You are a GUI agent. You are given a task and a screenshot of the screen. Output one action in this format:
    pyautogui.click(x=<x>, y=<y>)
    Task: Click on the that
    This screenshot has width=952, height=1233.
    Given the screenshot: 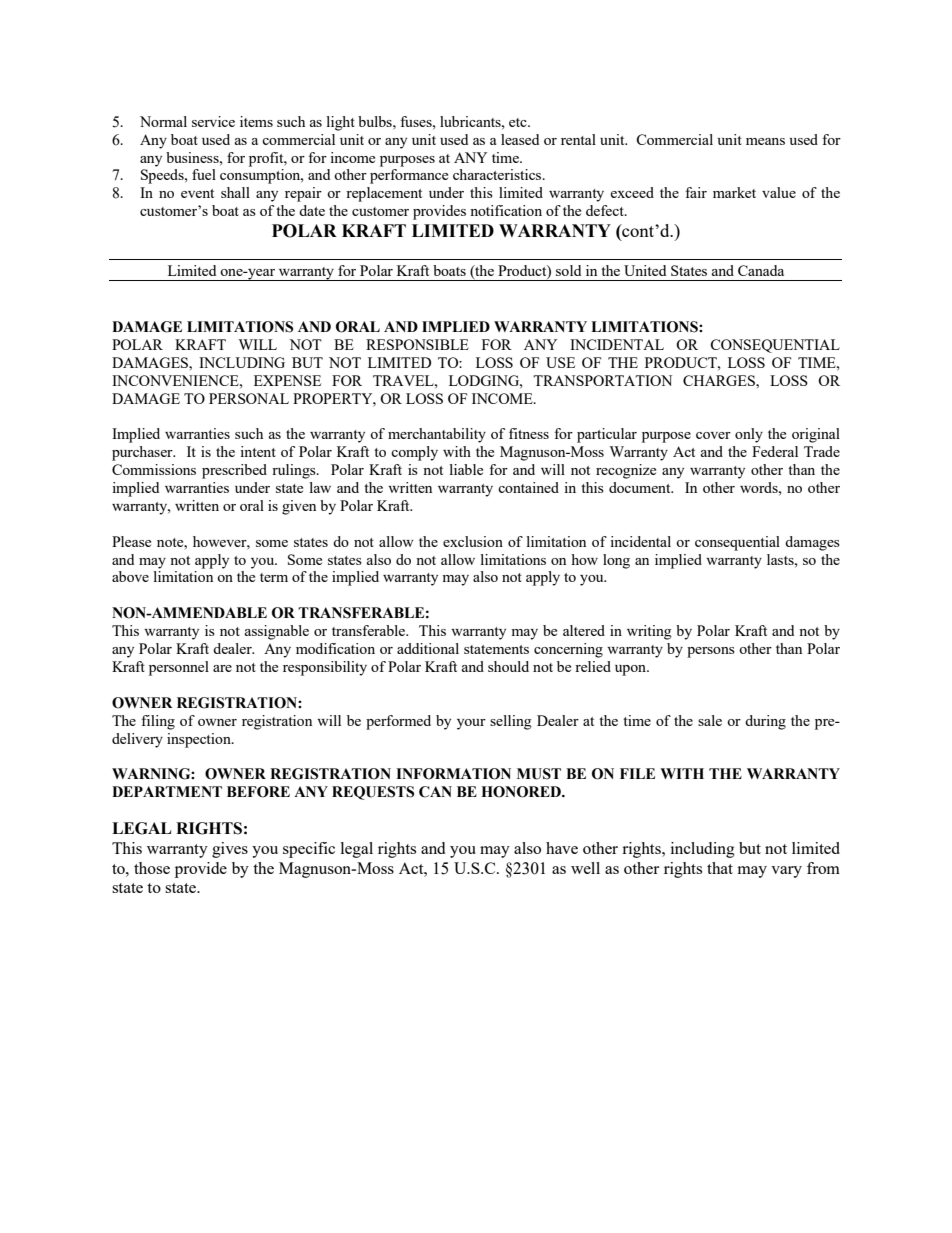 What is the action you would take?
    pyautogui.click(x=720, y=868)
